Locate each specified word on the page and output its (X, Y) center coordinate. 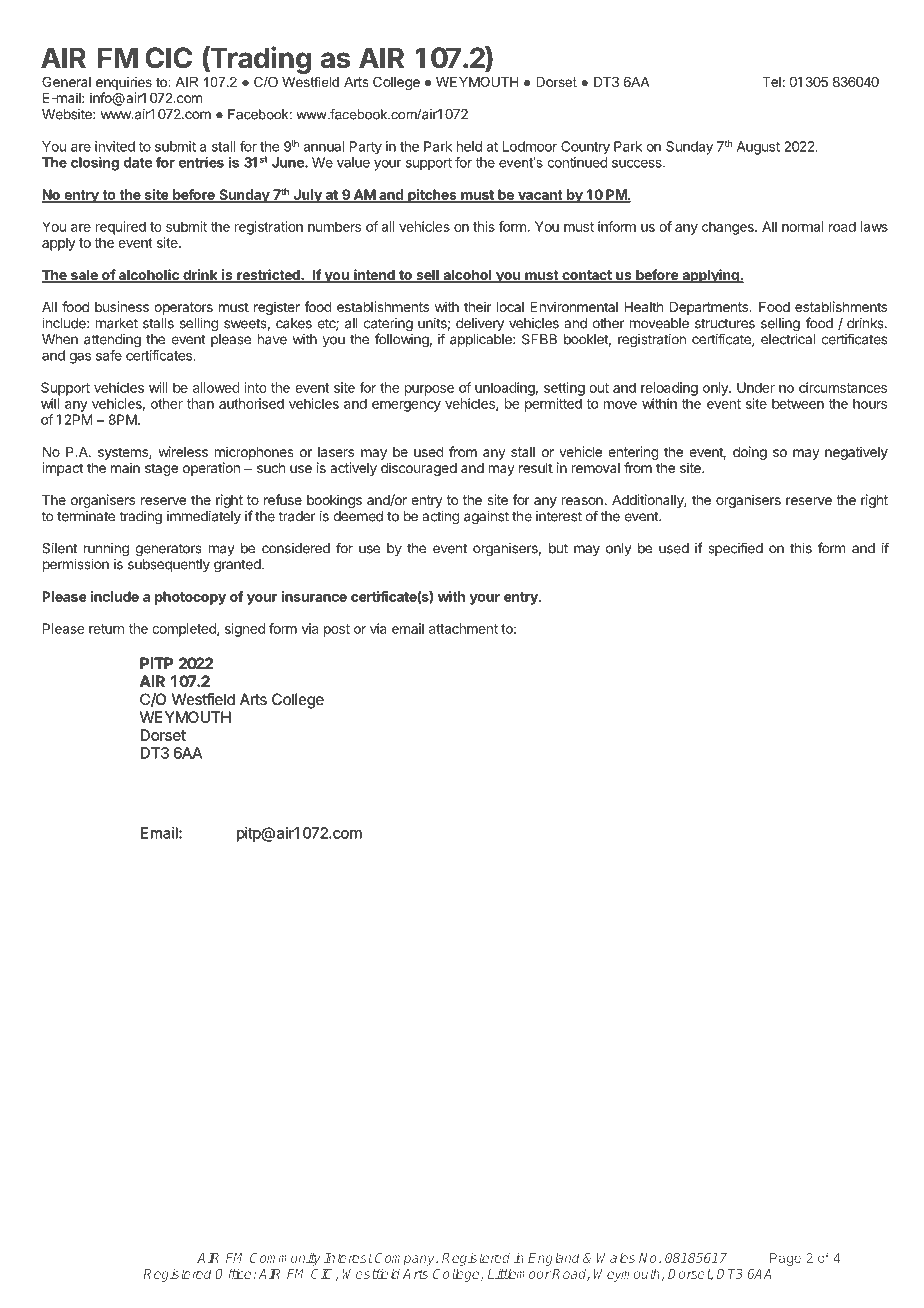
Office (233, 1273)
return (106, 629)
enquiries (124, 83)
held (469, 146)
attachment (463, 628)
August (758, 148)
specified (735, 549)
